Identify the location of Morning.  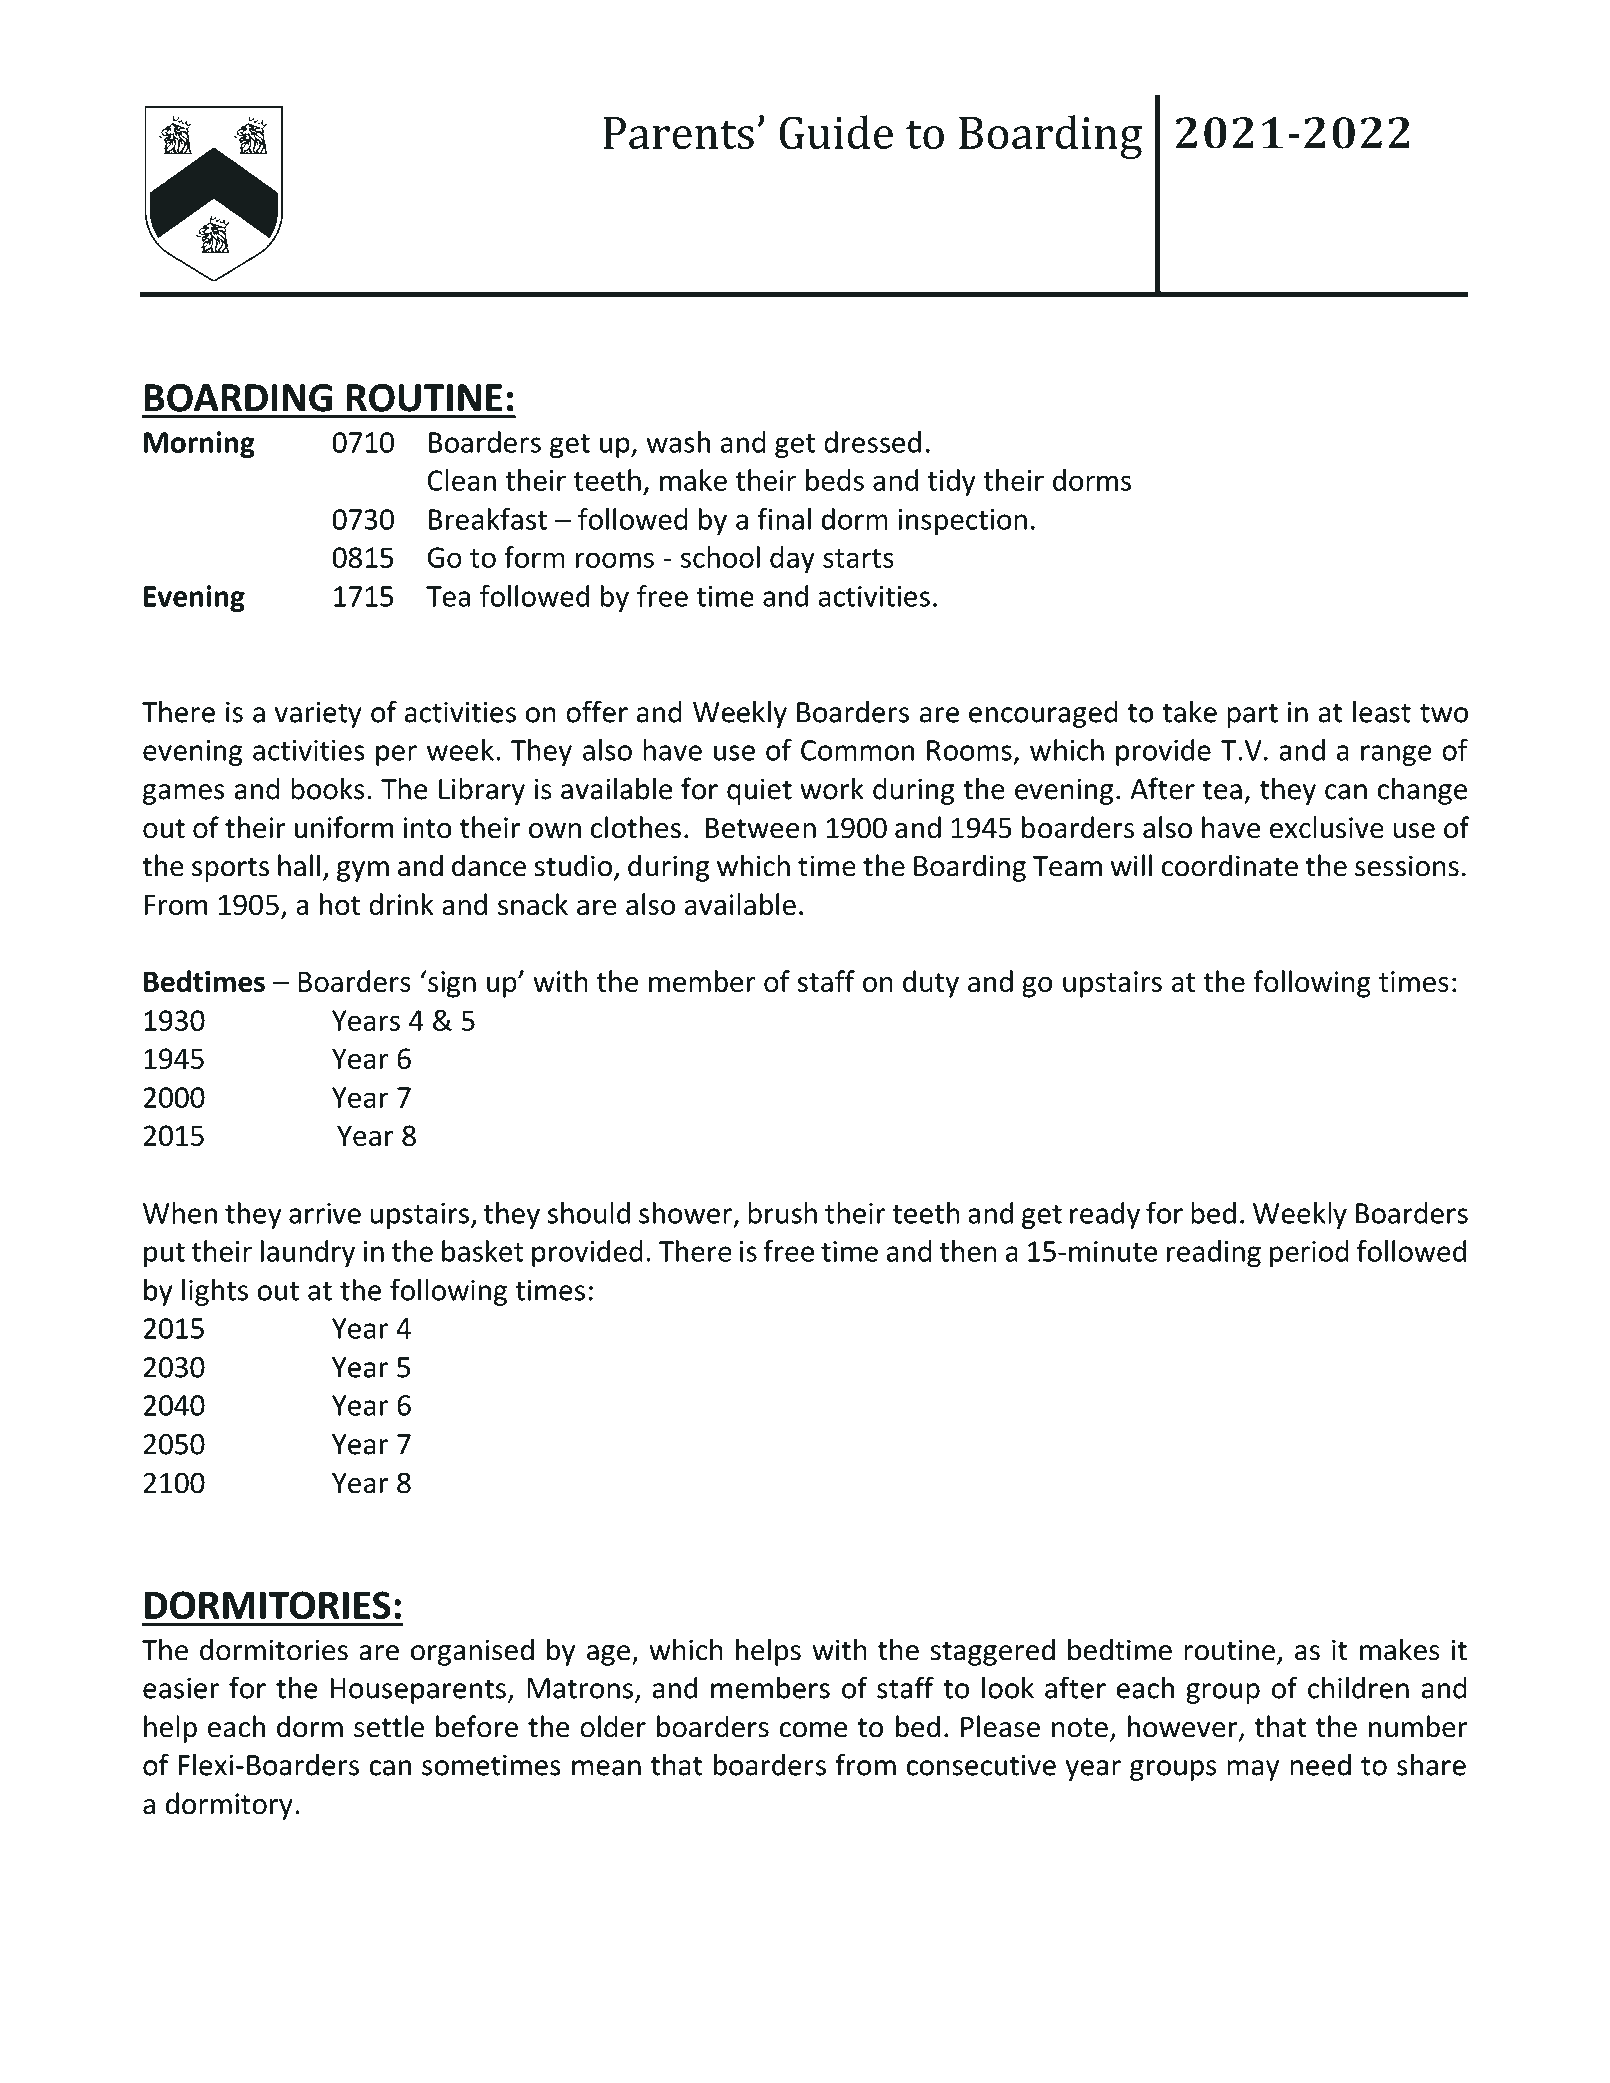
(199, 444).
